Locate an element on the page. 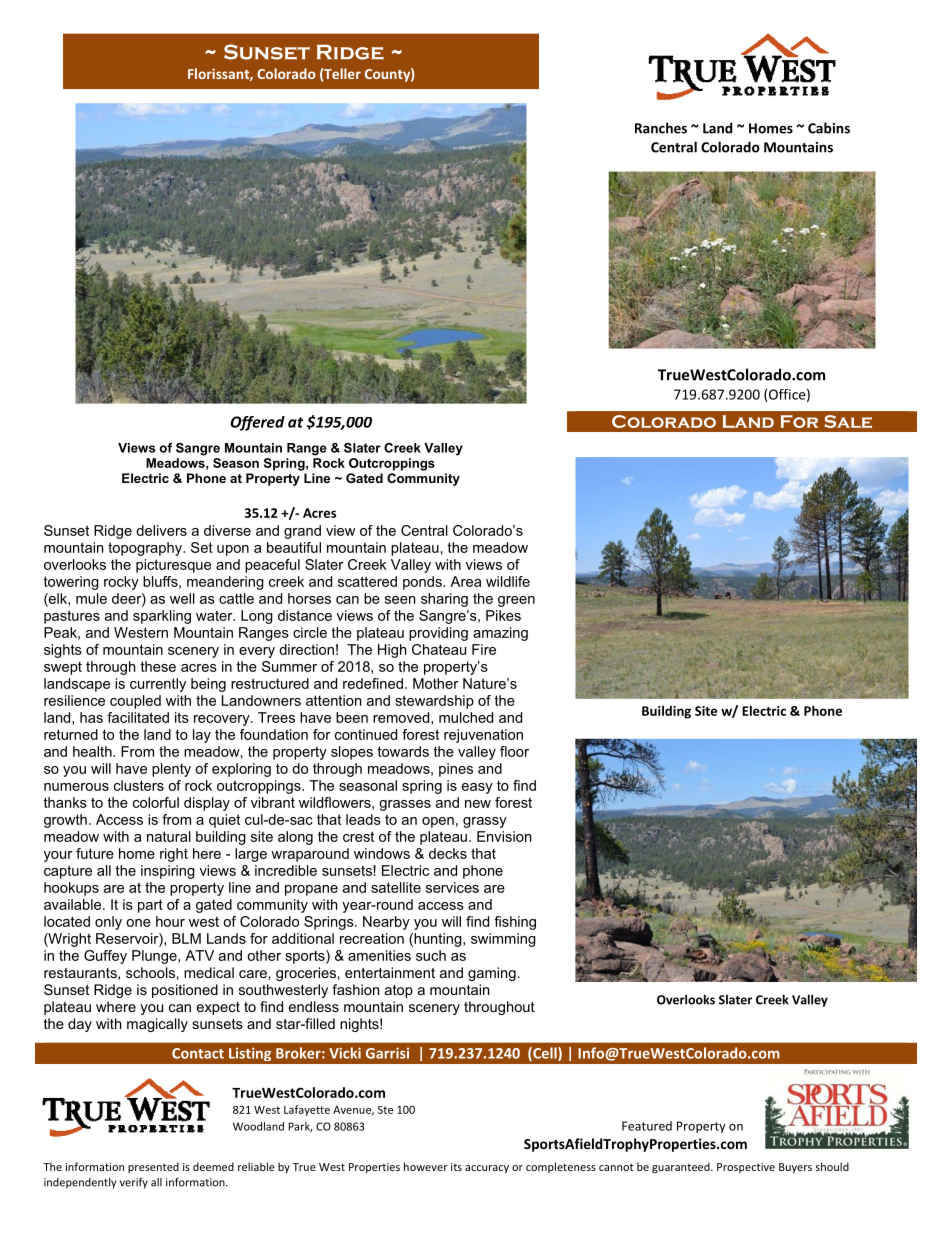  however is located at coordinates (426, 1166).
